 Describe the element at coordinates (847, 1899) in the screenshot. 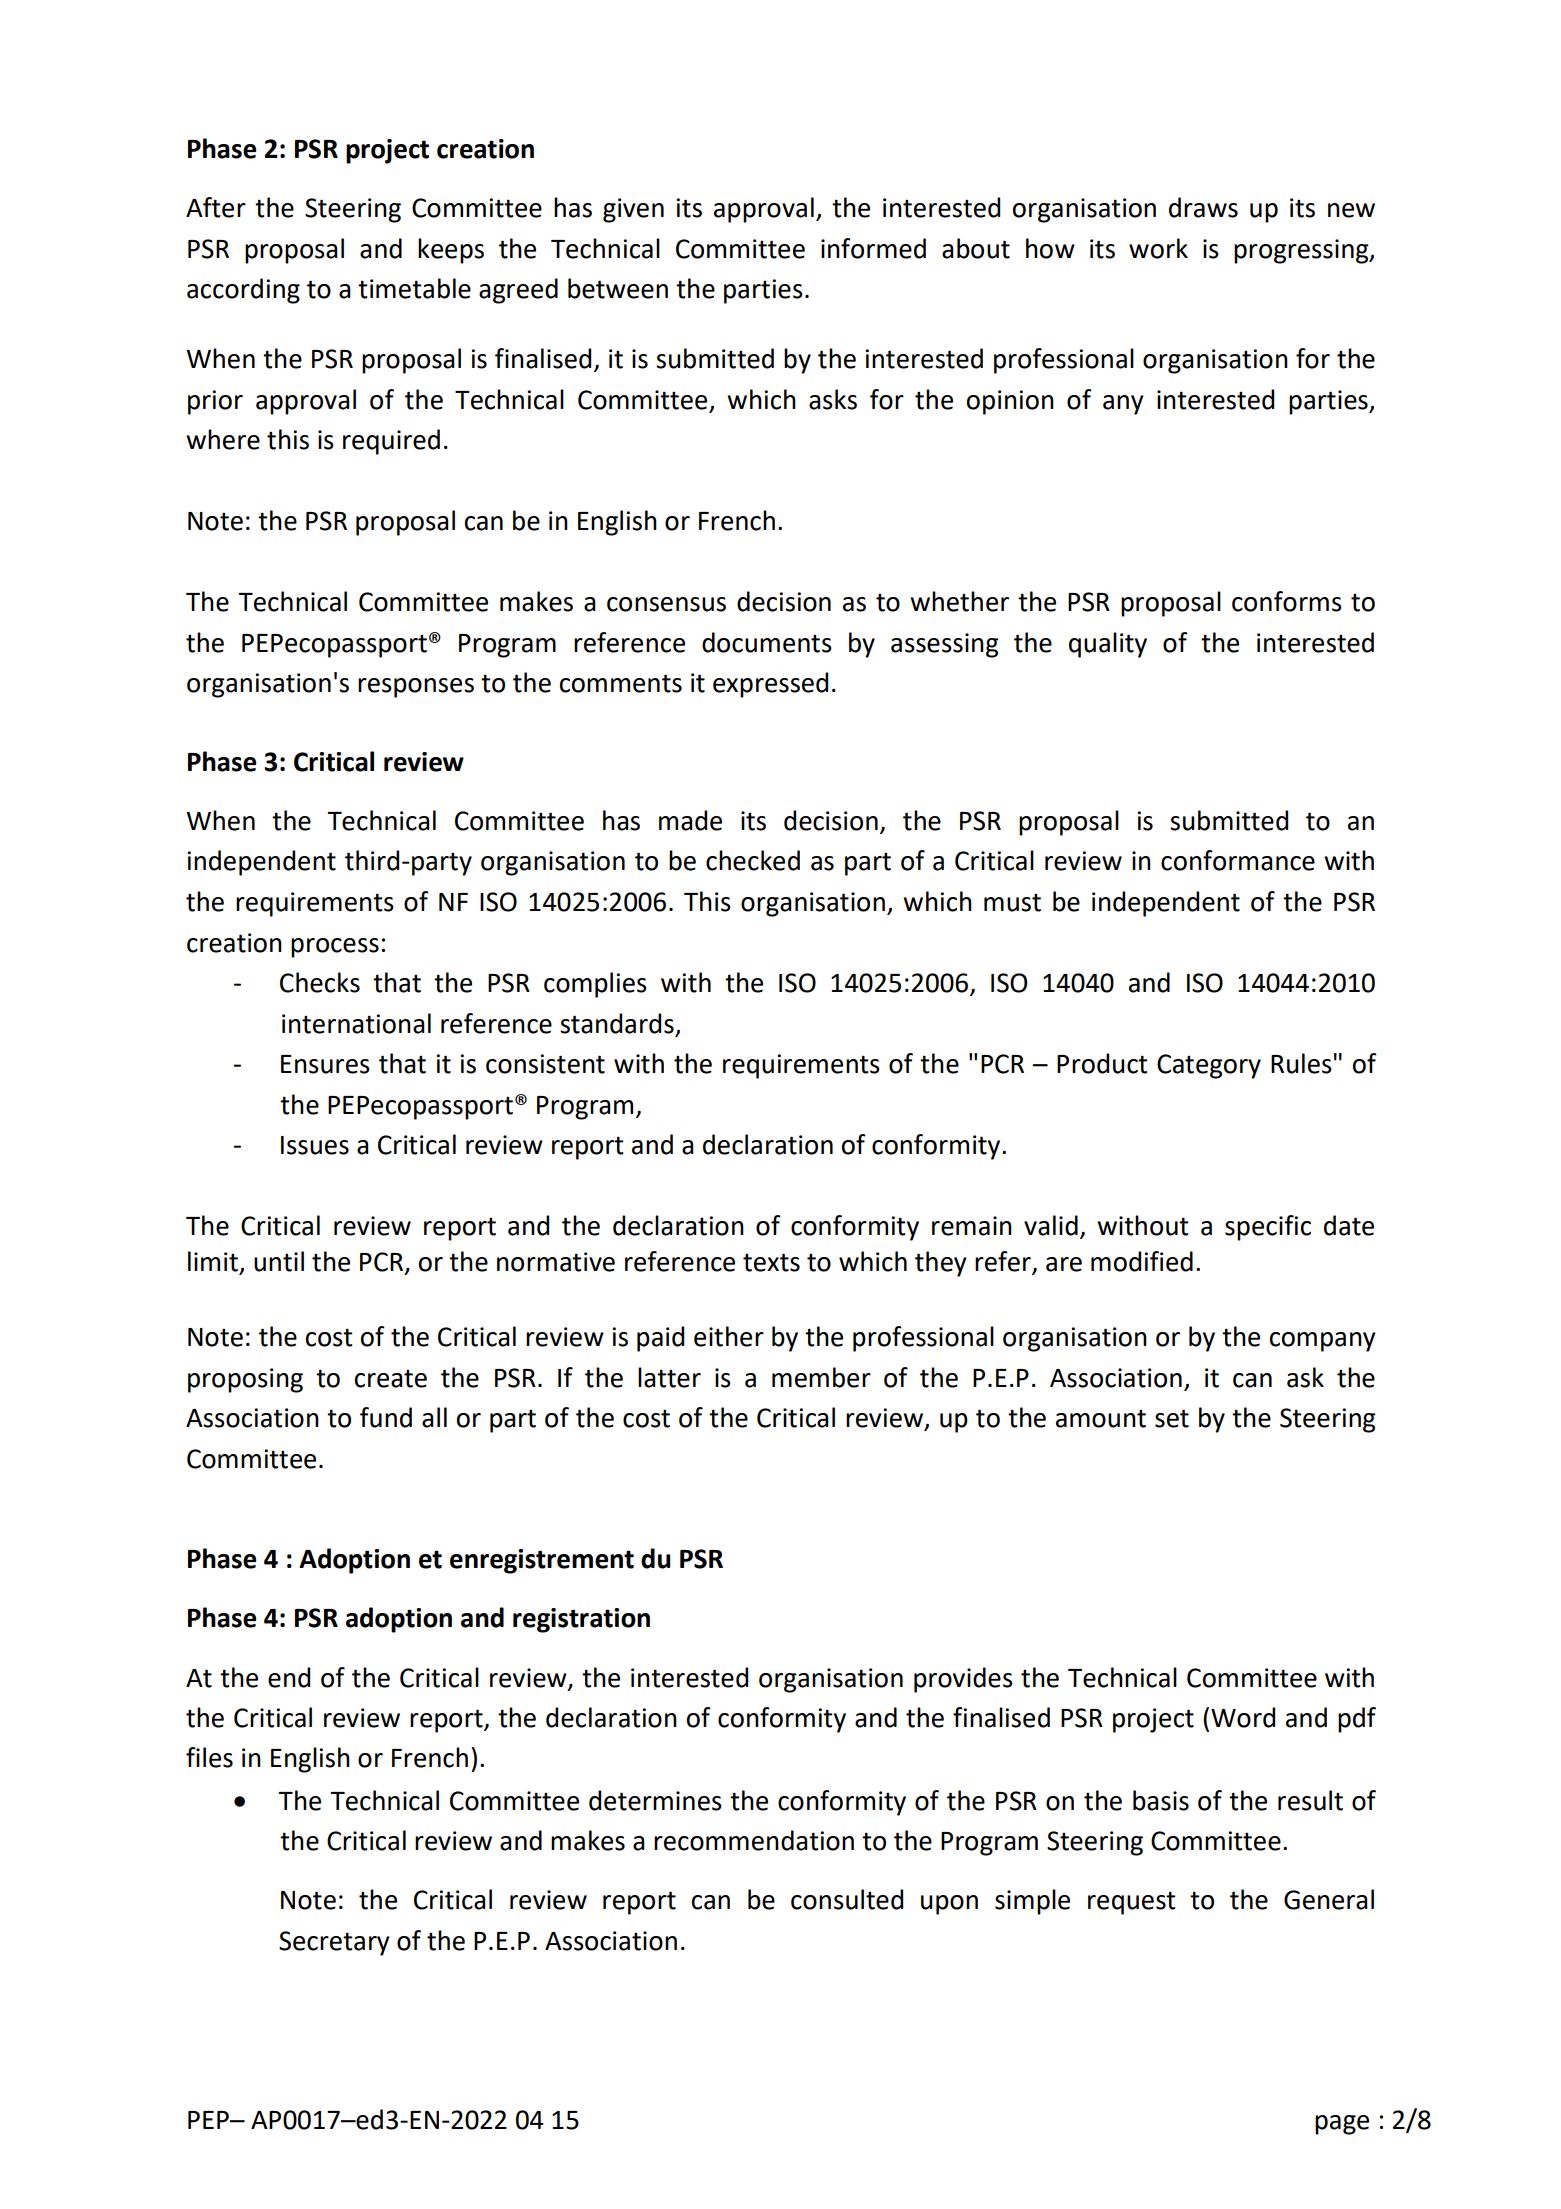

I see `consulted` at that location.
